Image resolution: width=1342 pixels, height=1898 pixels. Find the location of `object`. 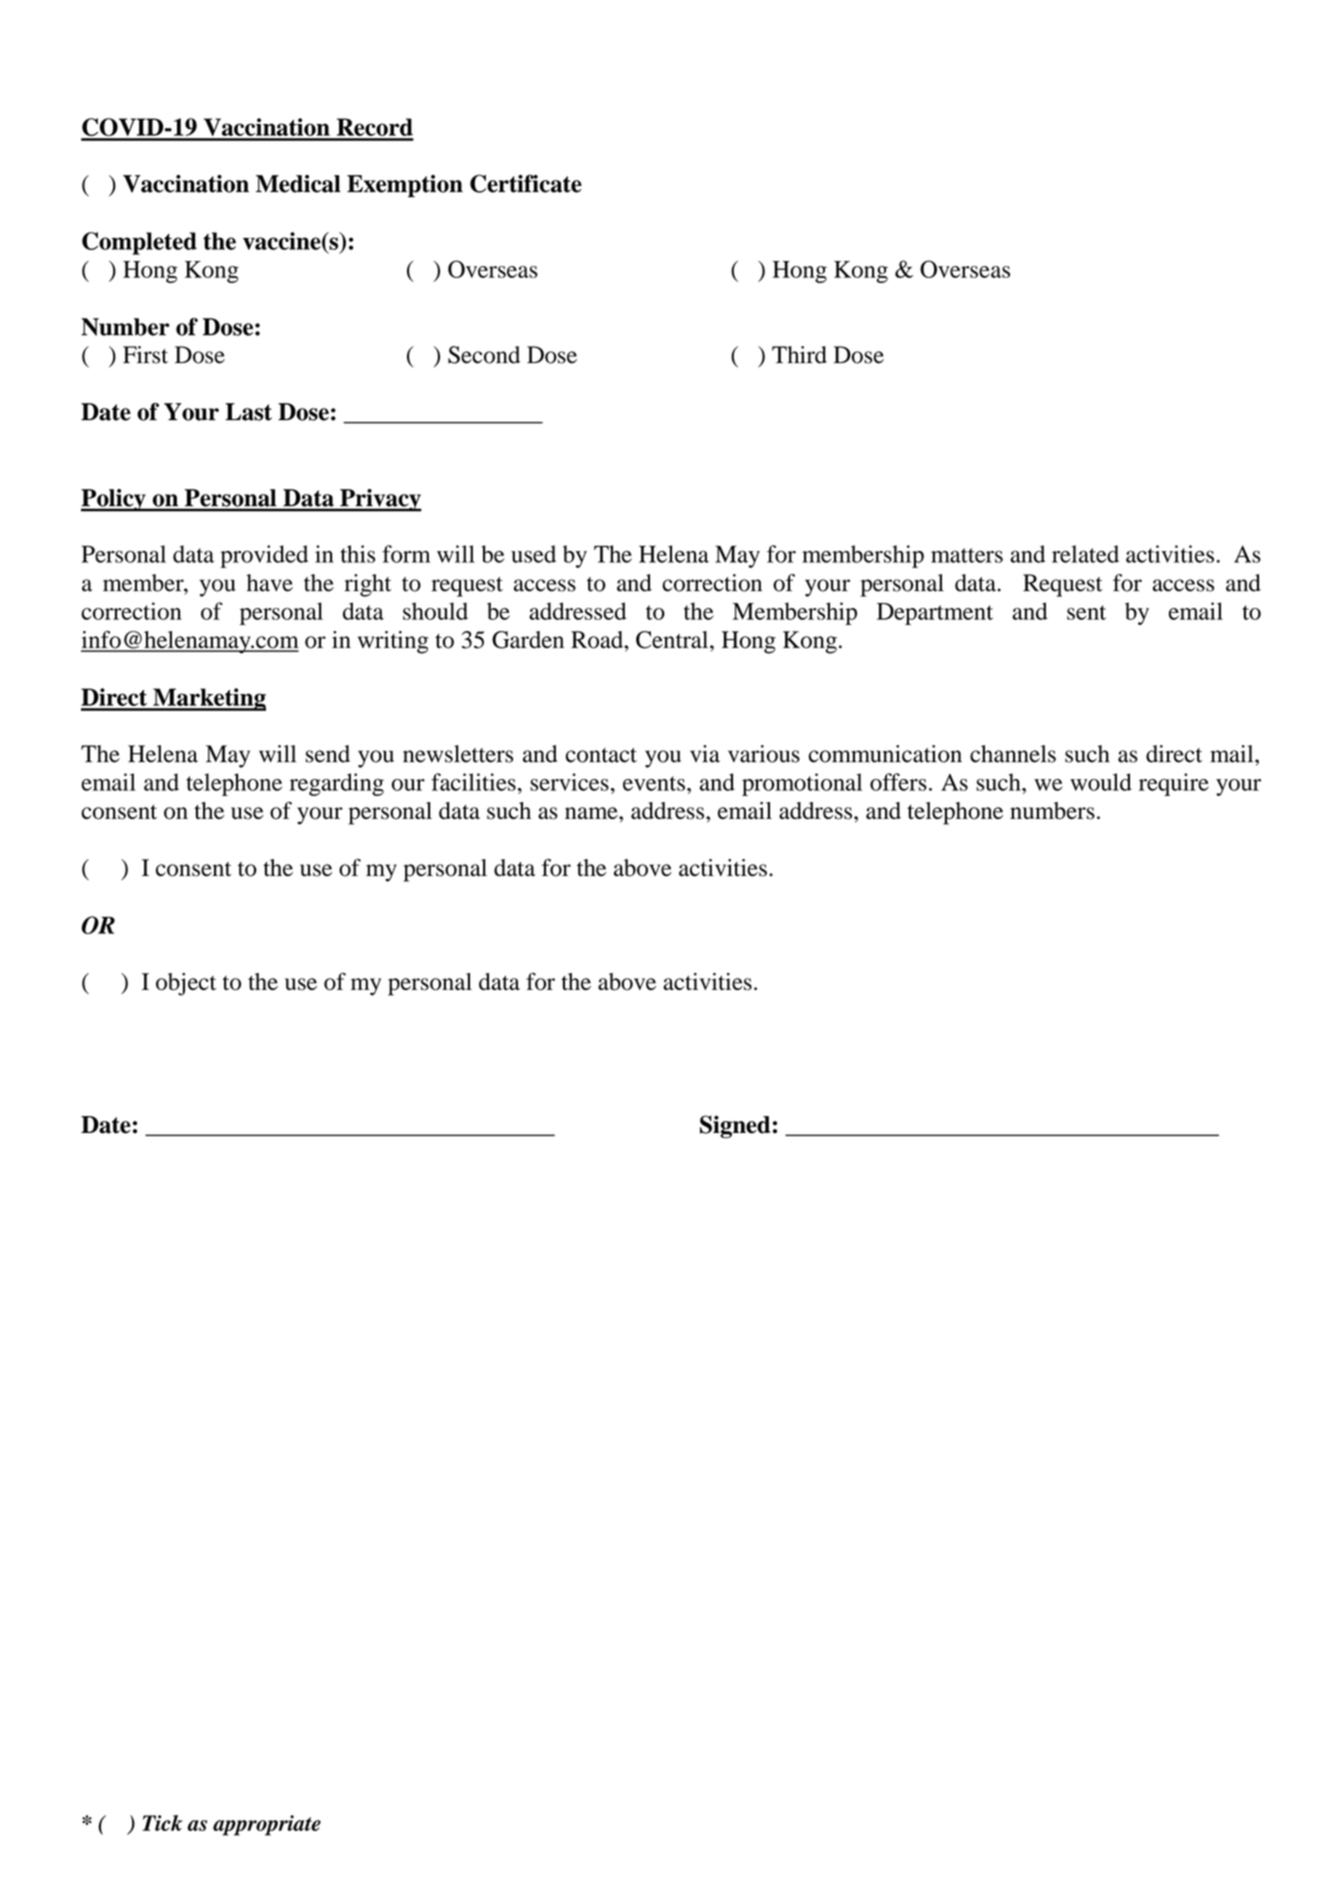

object is located at coordinates (186, 984).
